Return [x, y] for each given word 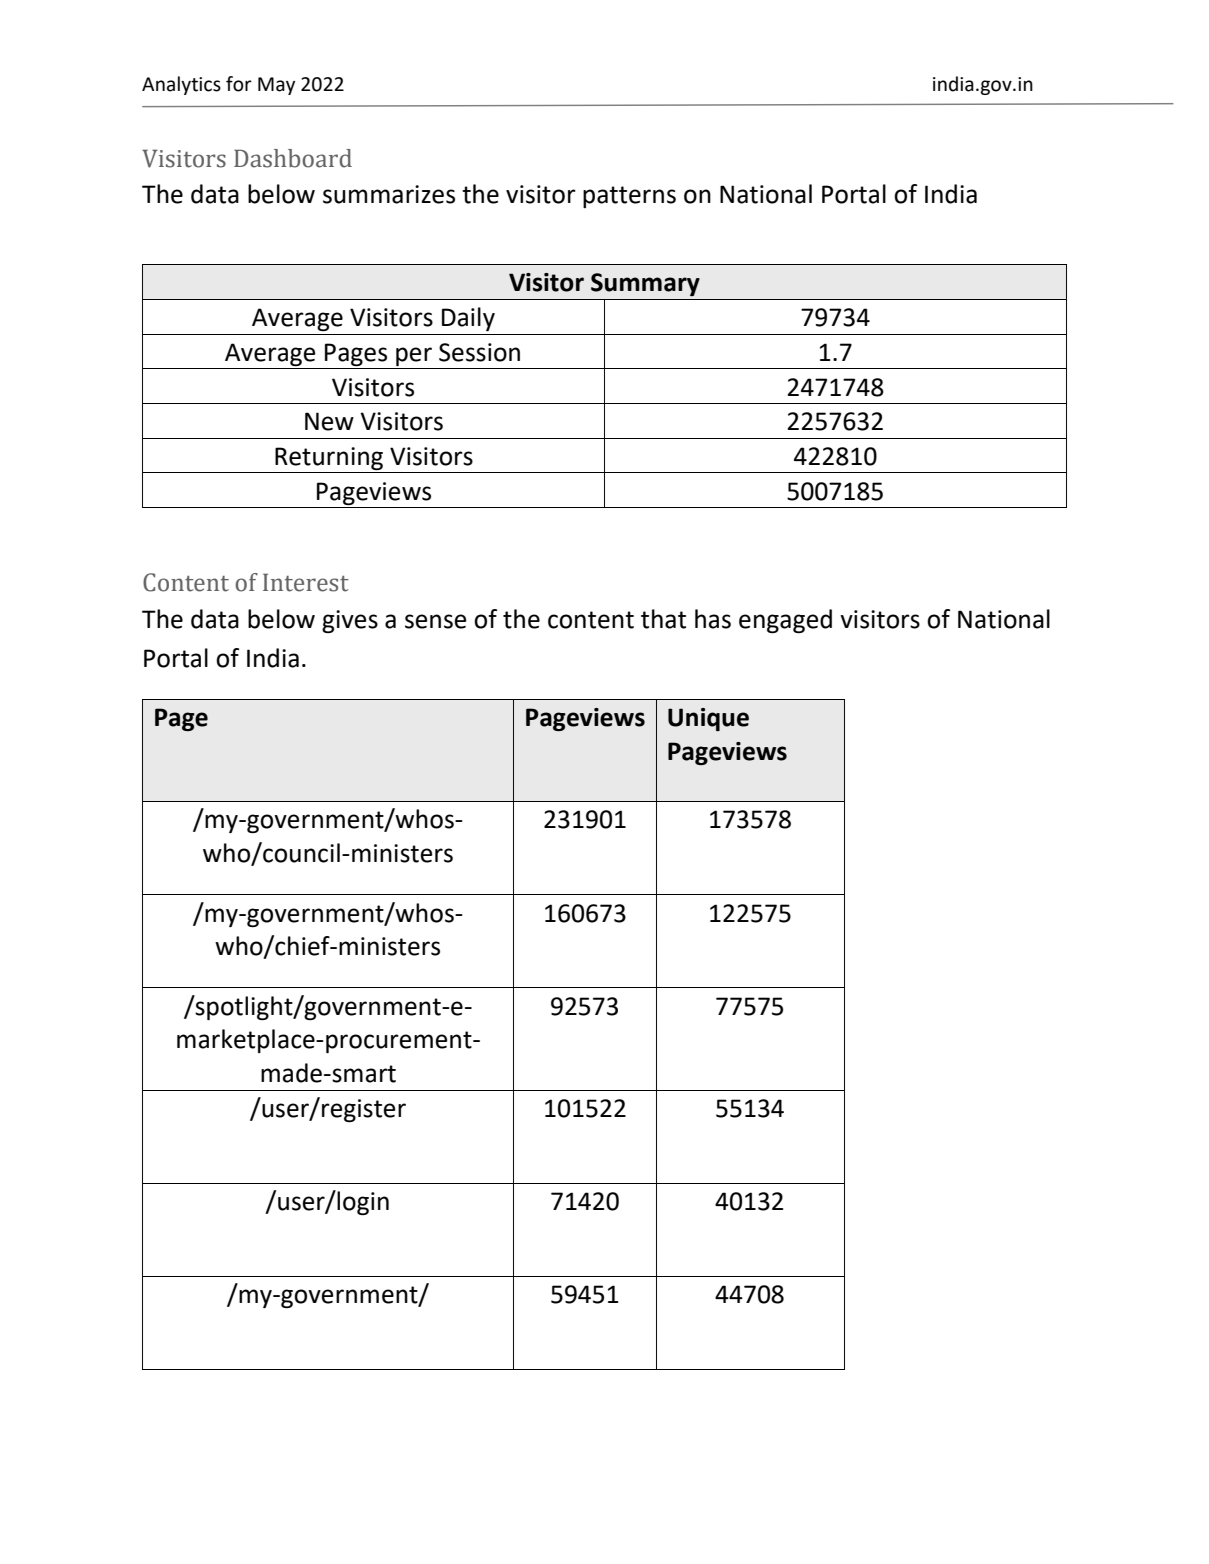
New [329, 421]
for [239, 84]
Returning [329, 458]
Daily [468, 319]
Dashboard [293, 158]
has [713, 619]
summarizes [389, 194]
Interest [306, 582]
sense [436, 621]
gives [350, 621]
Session [479, 352]
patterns [629, 197]
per [414, 356]
